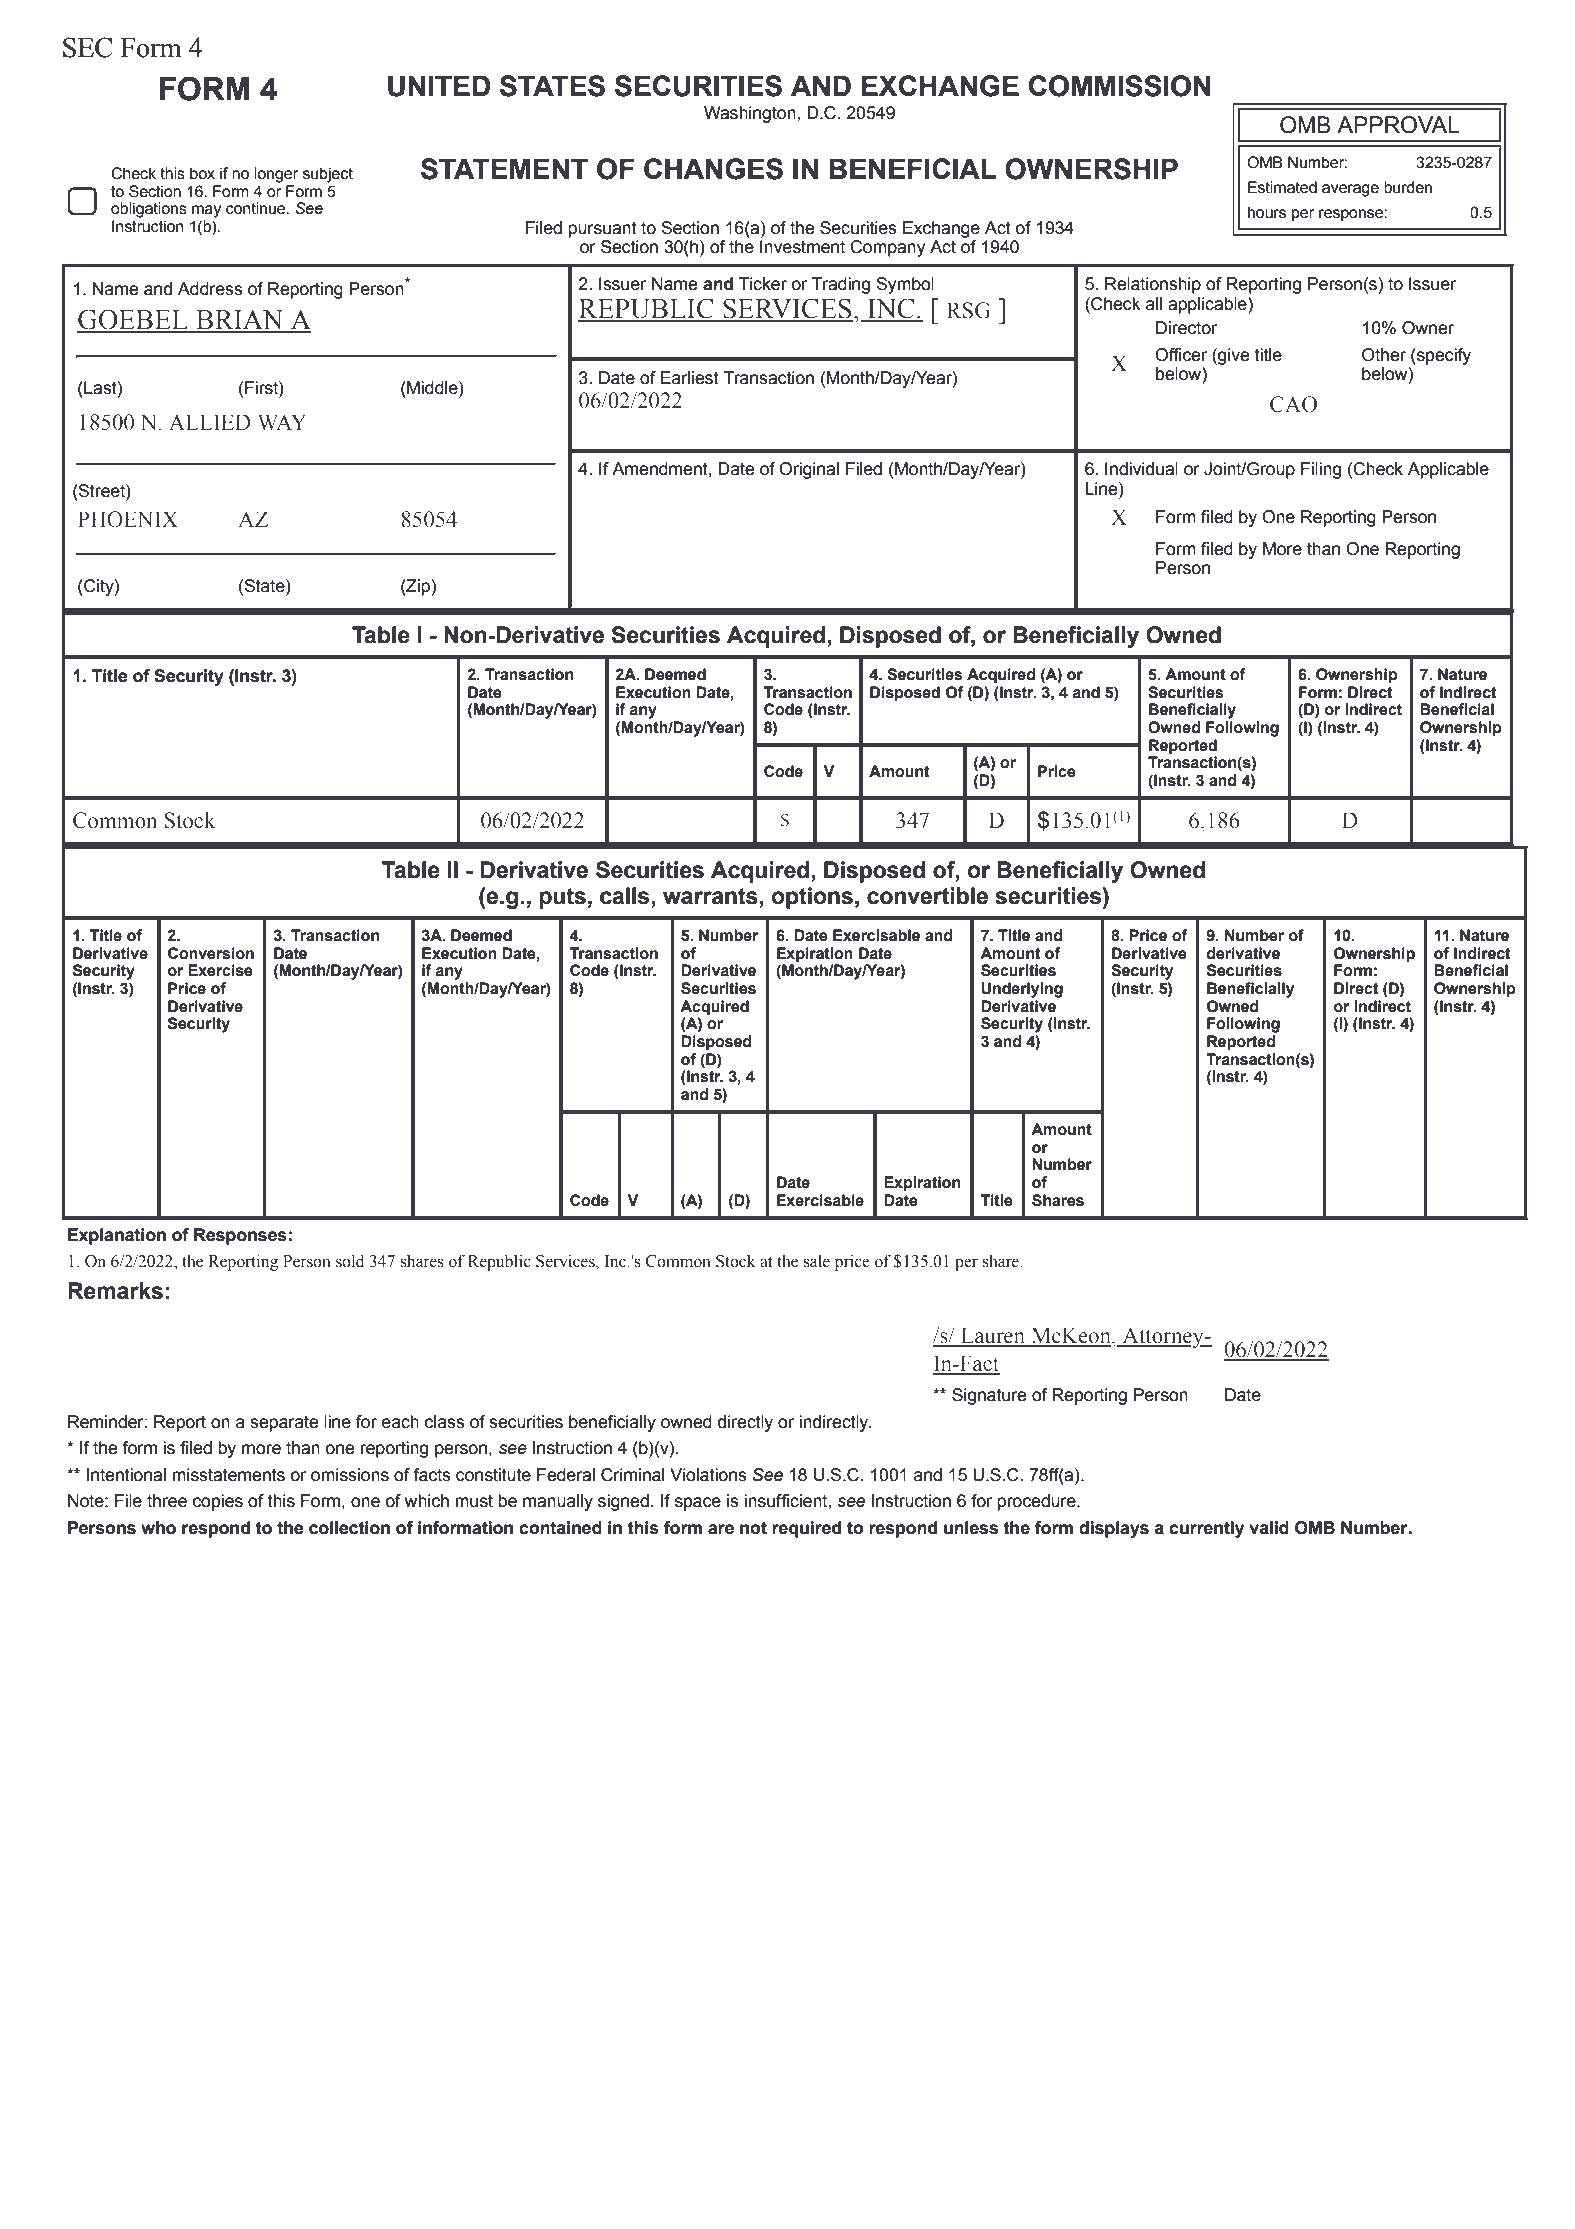  Describe the element at coordinates (708, 1475) in the screenshot. I see `Violations` at that location.
